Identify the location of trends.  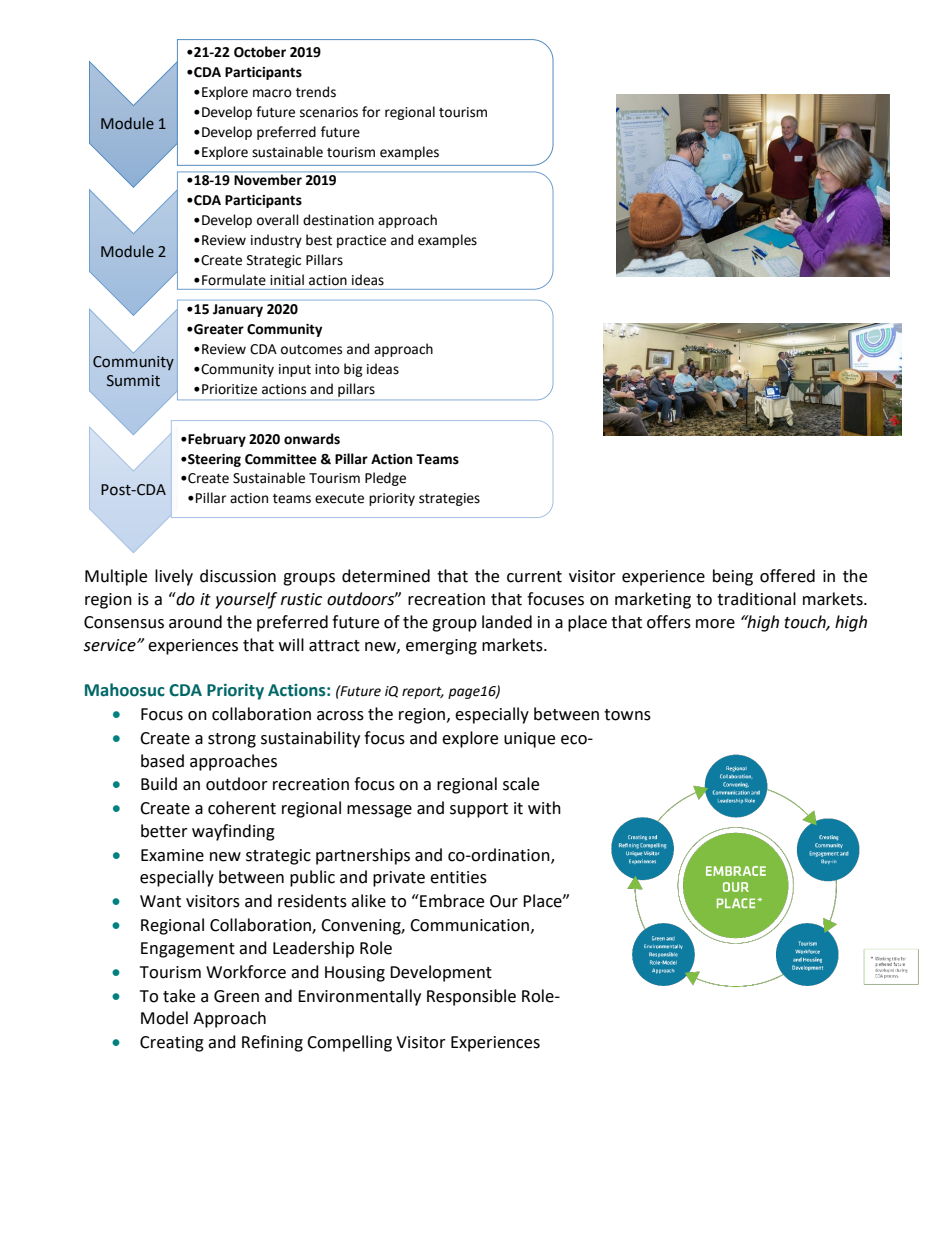
(316, 92).
